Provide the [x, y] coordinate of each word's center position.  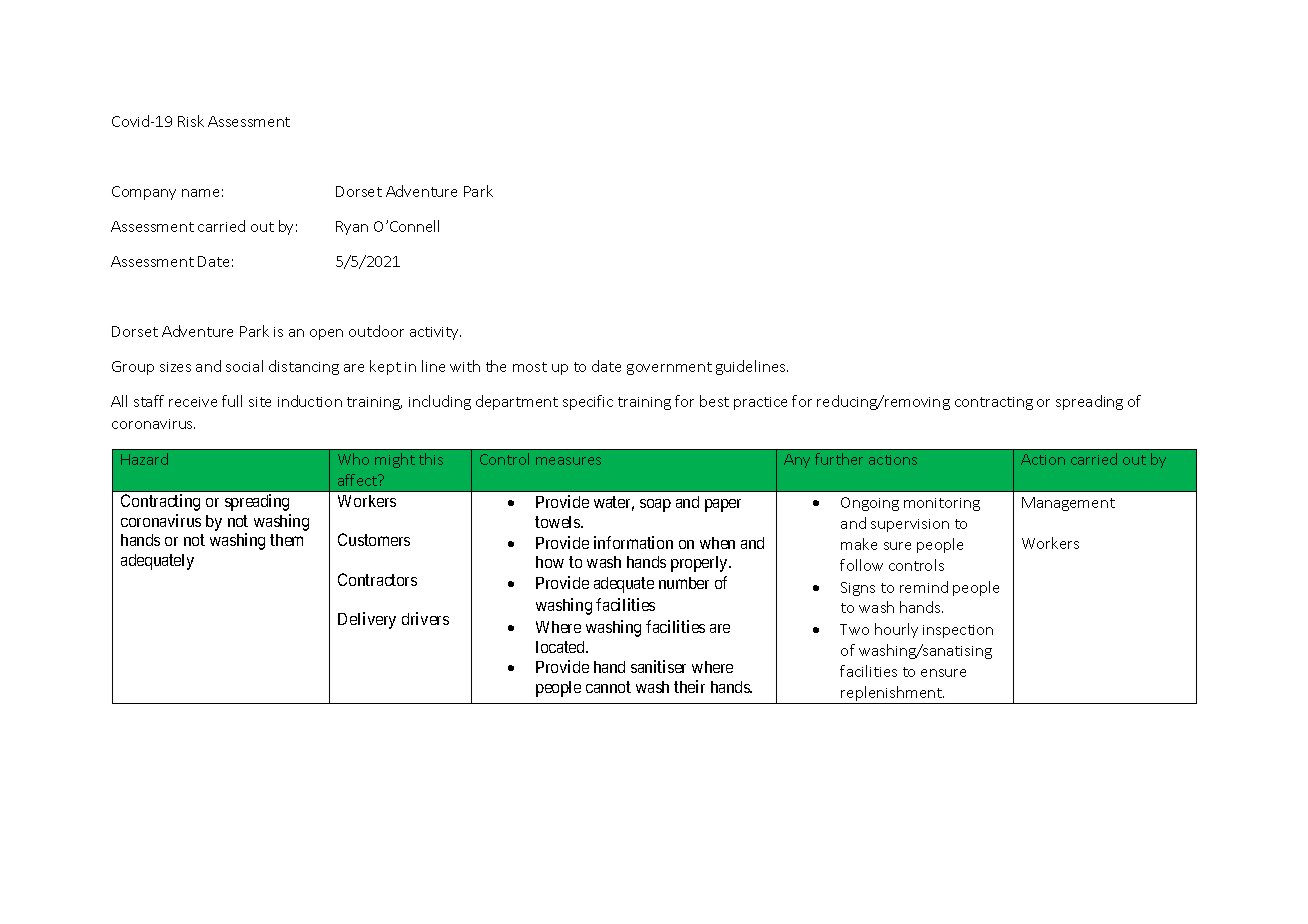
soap [655, 505]
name [200, 193]
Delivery [367, 620]
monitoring [942, 504]
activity [435, 333]
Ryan [352, 228]
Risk [191, 121]
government [669, 368]
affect [359, 480]
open [326, 334]
